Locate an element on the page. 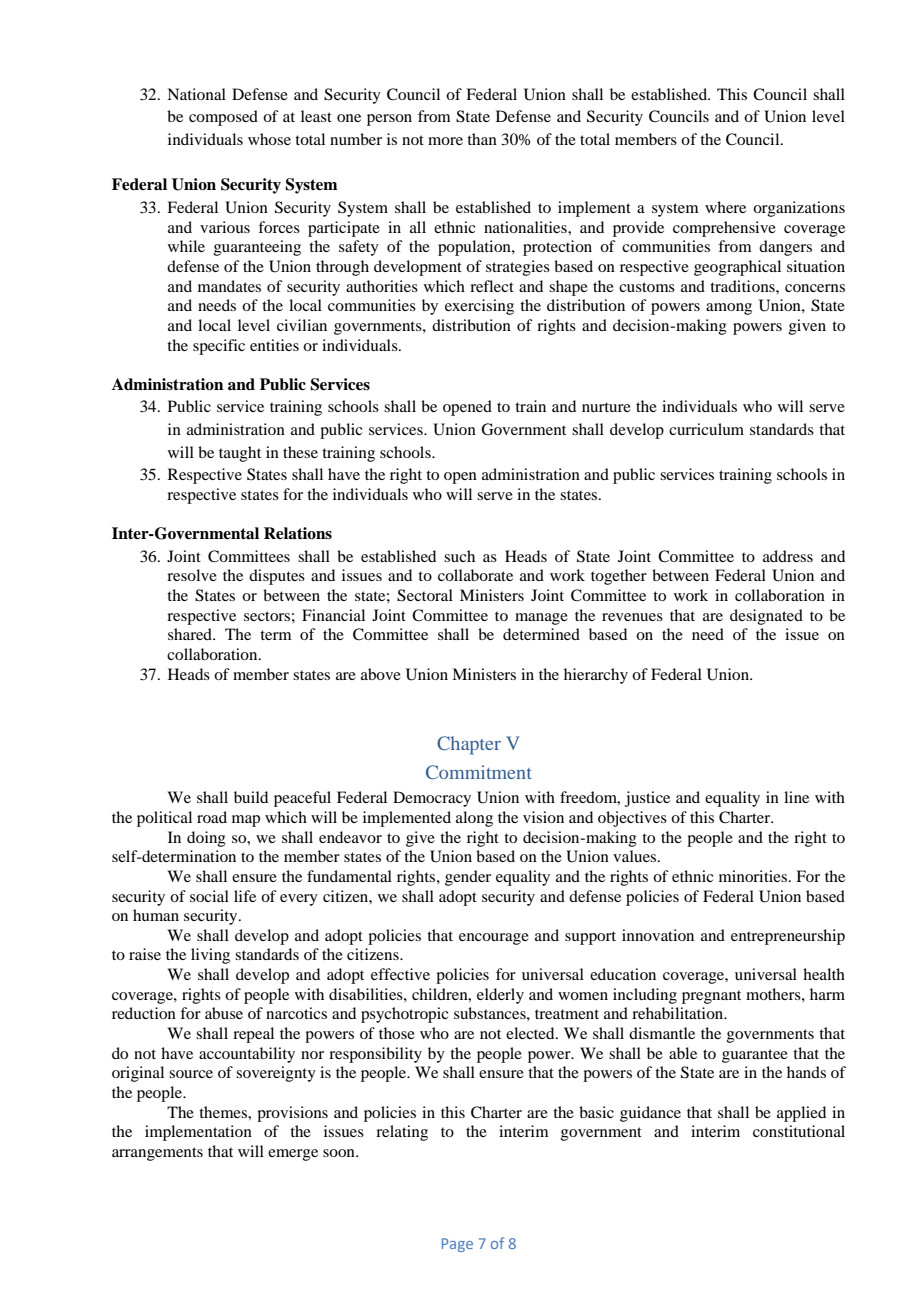 This page has height=1308, width=924. constitutional is located at coordinates (799, 1131).
